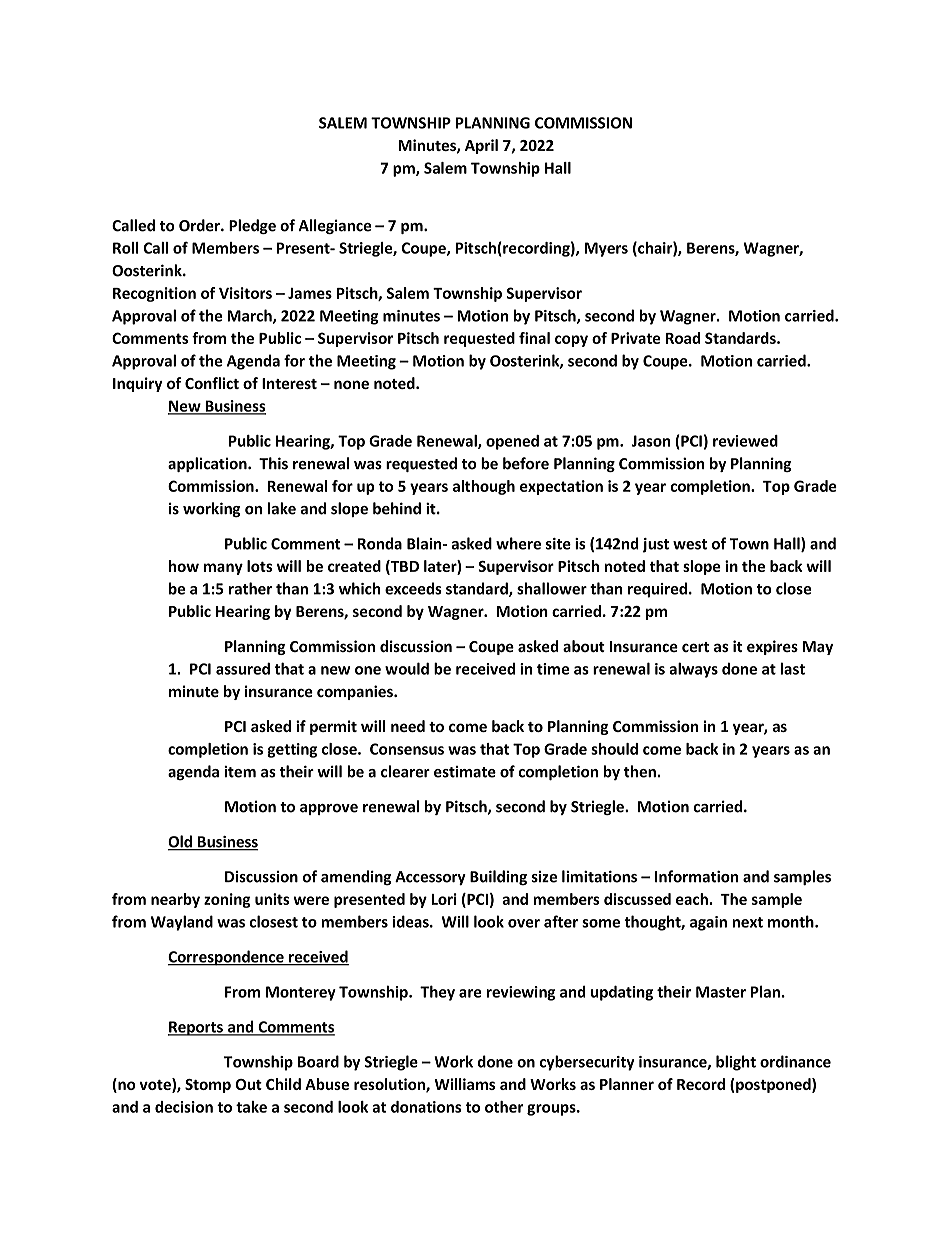 The height and width of the page is (1233, 952). I want to click on application, so click(208, 464).
